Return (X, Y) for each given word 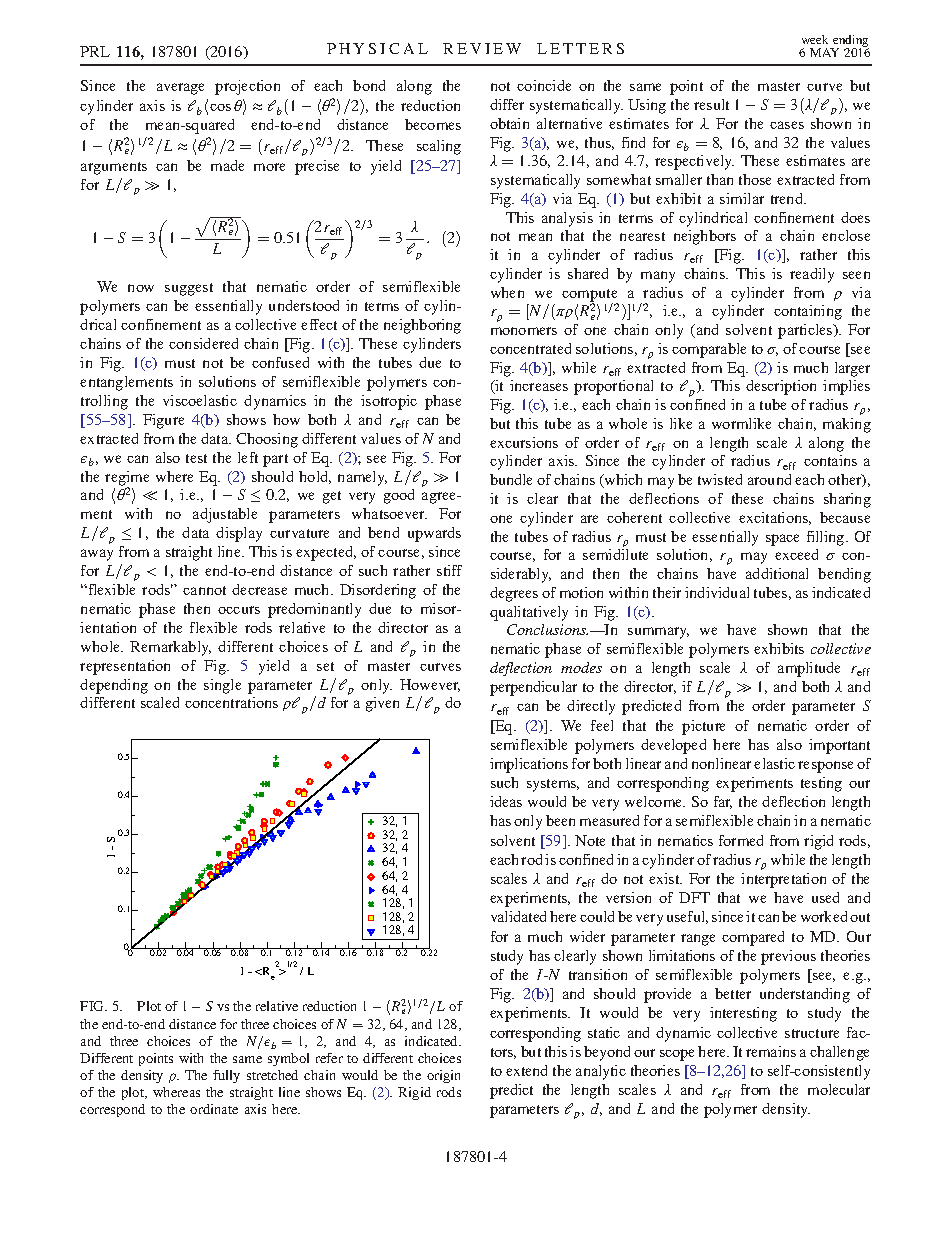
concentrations (231, 702)
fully (226, 1076)
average (180, 89)
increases (539, 385)
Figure (163, 421)
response (825, 767)
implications (529, 765)
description (781, 387)
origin (443, 1076)
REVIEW (482, 48)
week (815, 39)
